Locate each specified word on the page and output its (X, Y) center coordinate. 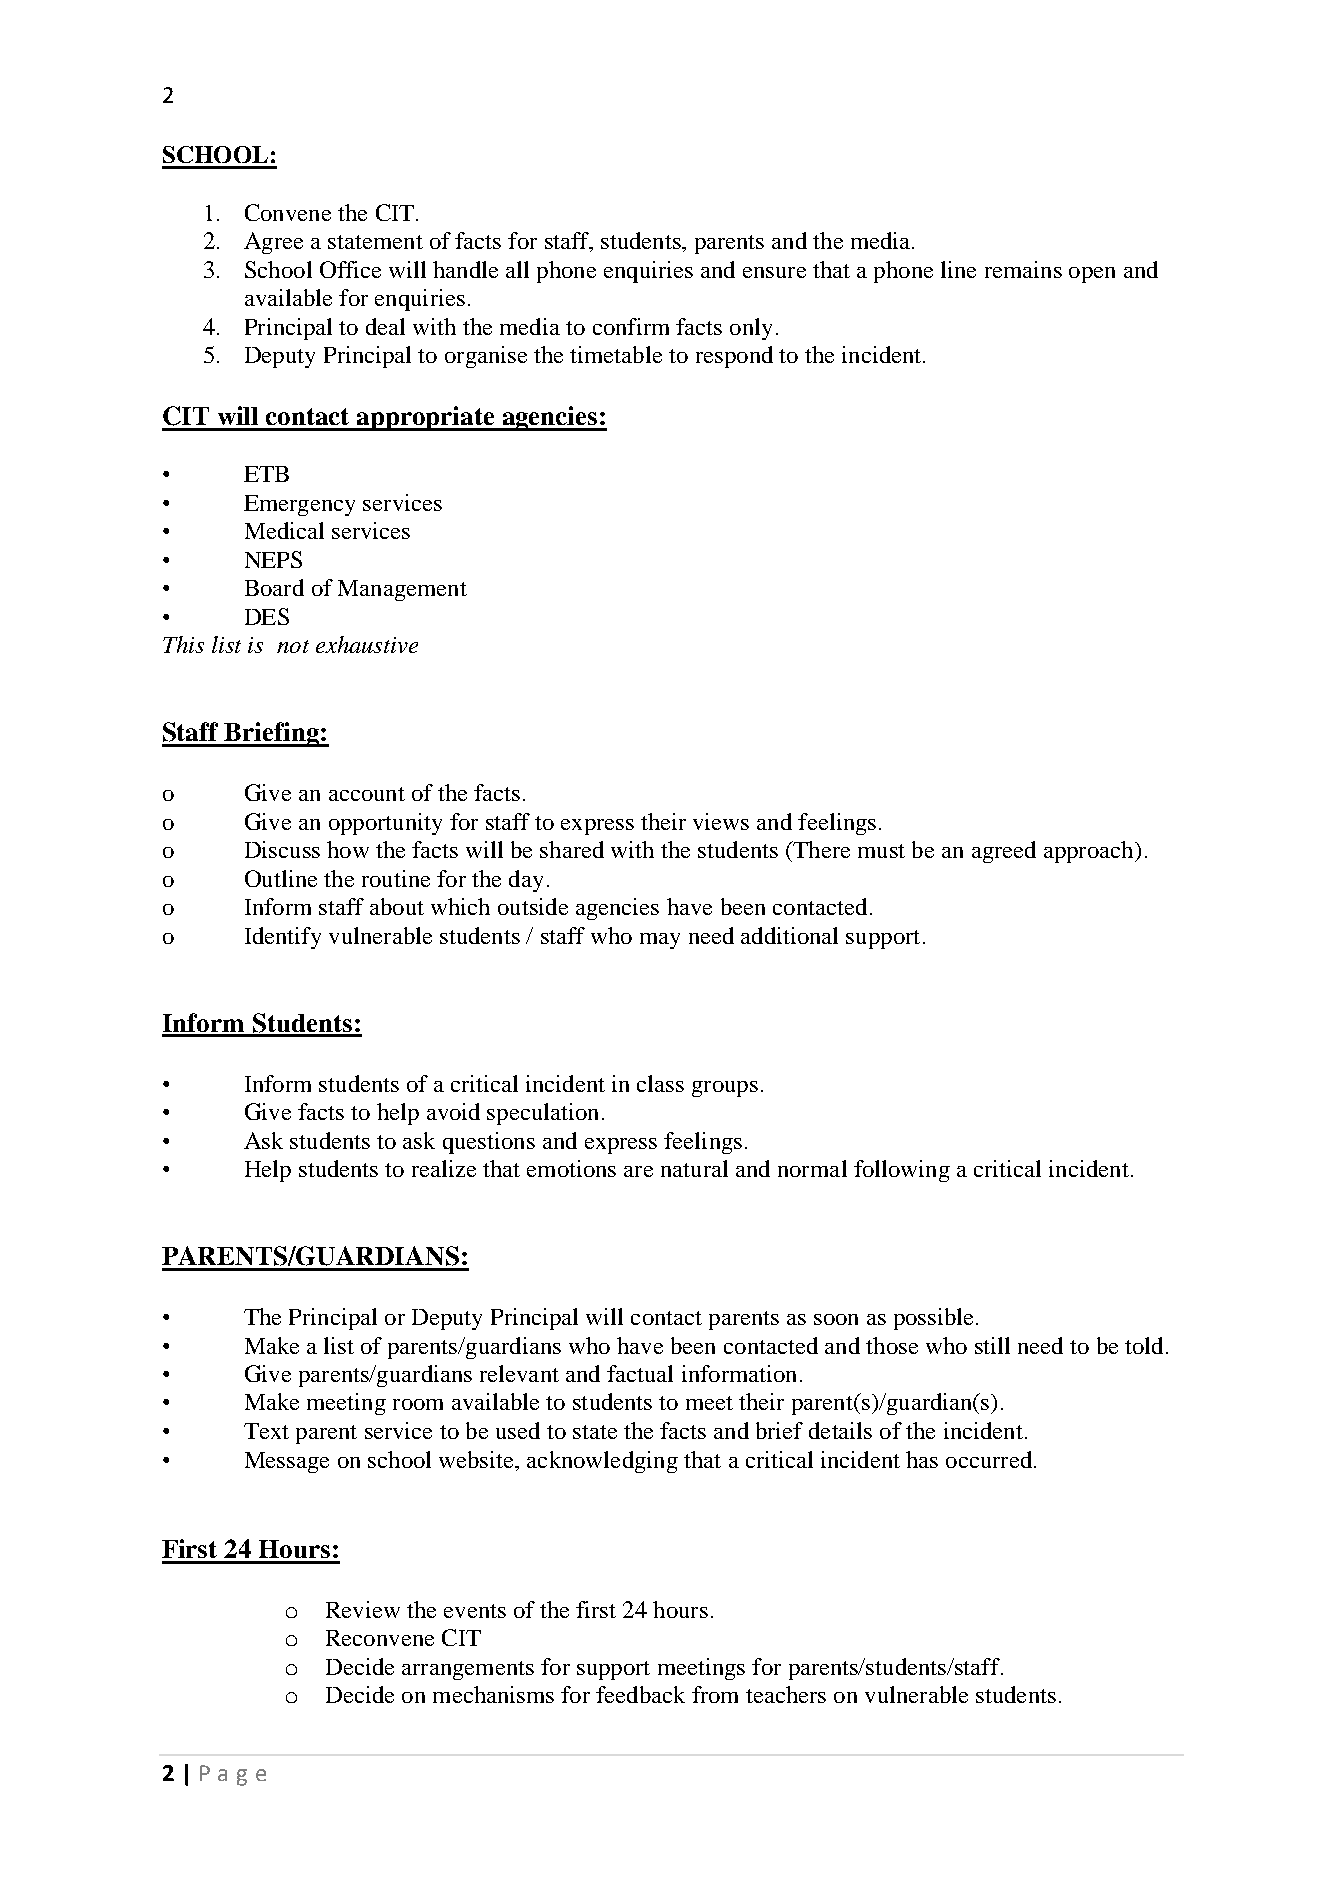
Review (363, 1609)
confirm (631, 326)
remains (1023, 269)
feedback (640, 1694)
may (660, 941)
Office (350, 269)
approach (1090, 852)
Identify (283, 938)
